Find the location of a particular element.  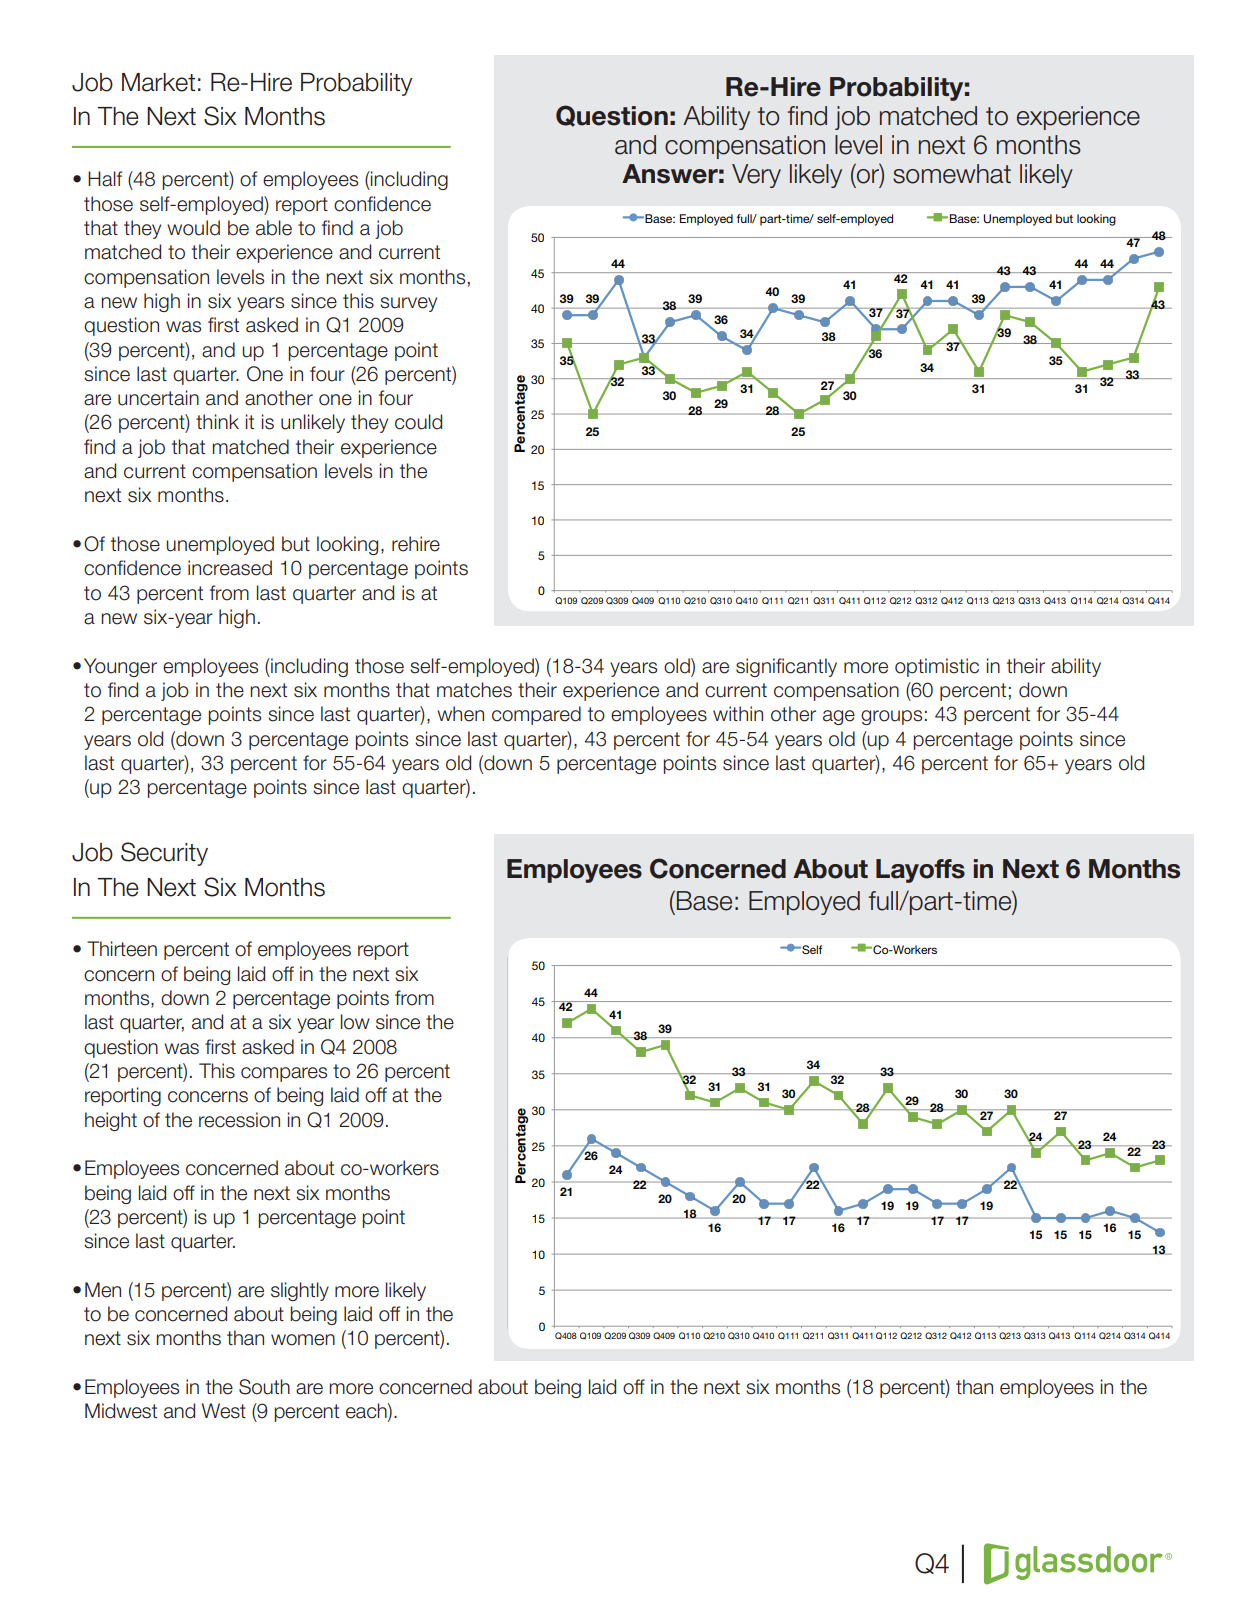

could is located at coordinates (418, 422).
